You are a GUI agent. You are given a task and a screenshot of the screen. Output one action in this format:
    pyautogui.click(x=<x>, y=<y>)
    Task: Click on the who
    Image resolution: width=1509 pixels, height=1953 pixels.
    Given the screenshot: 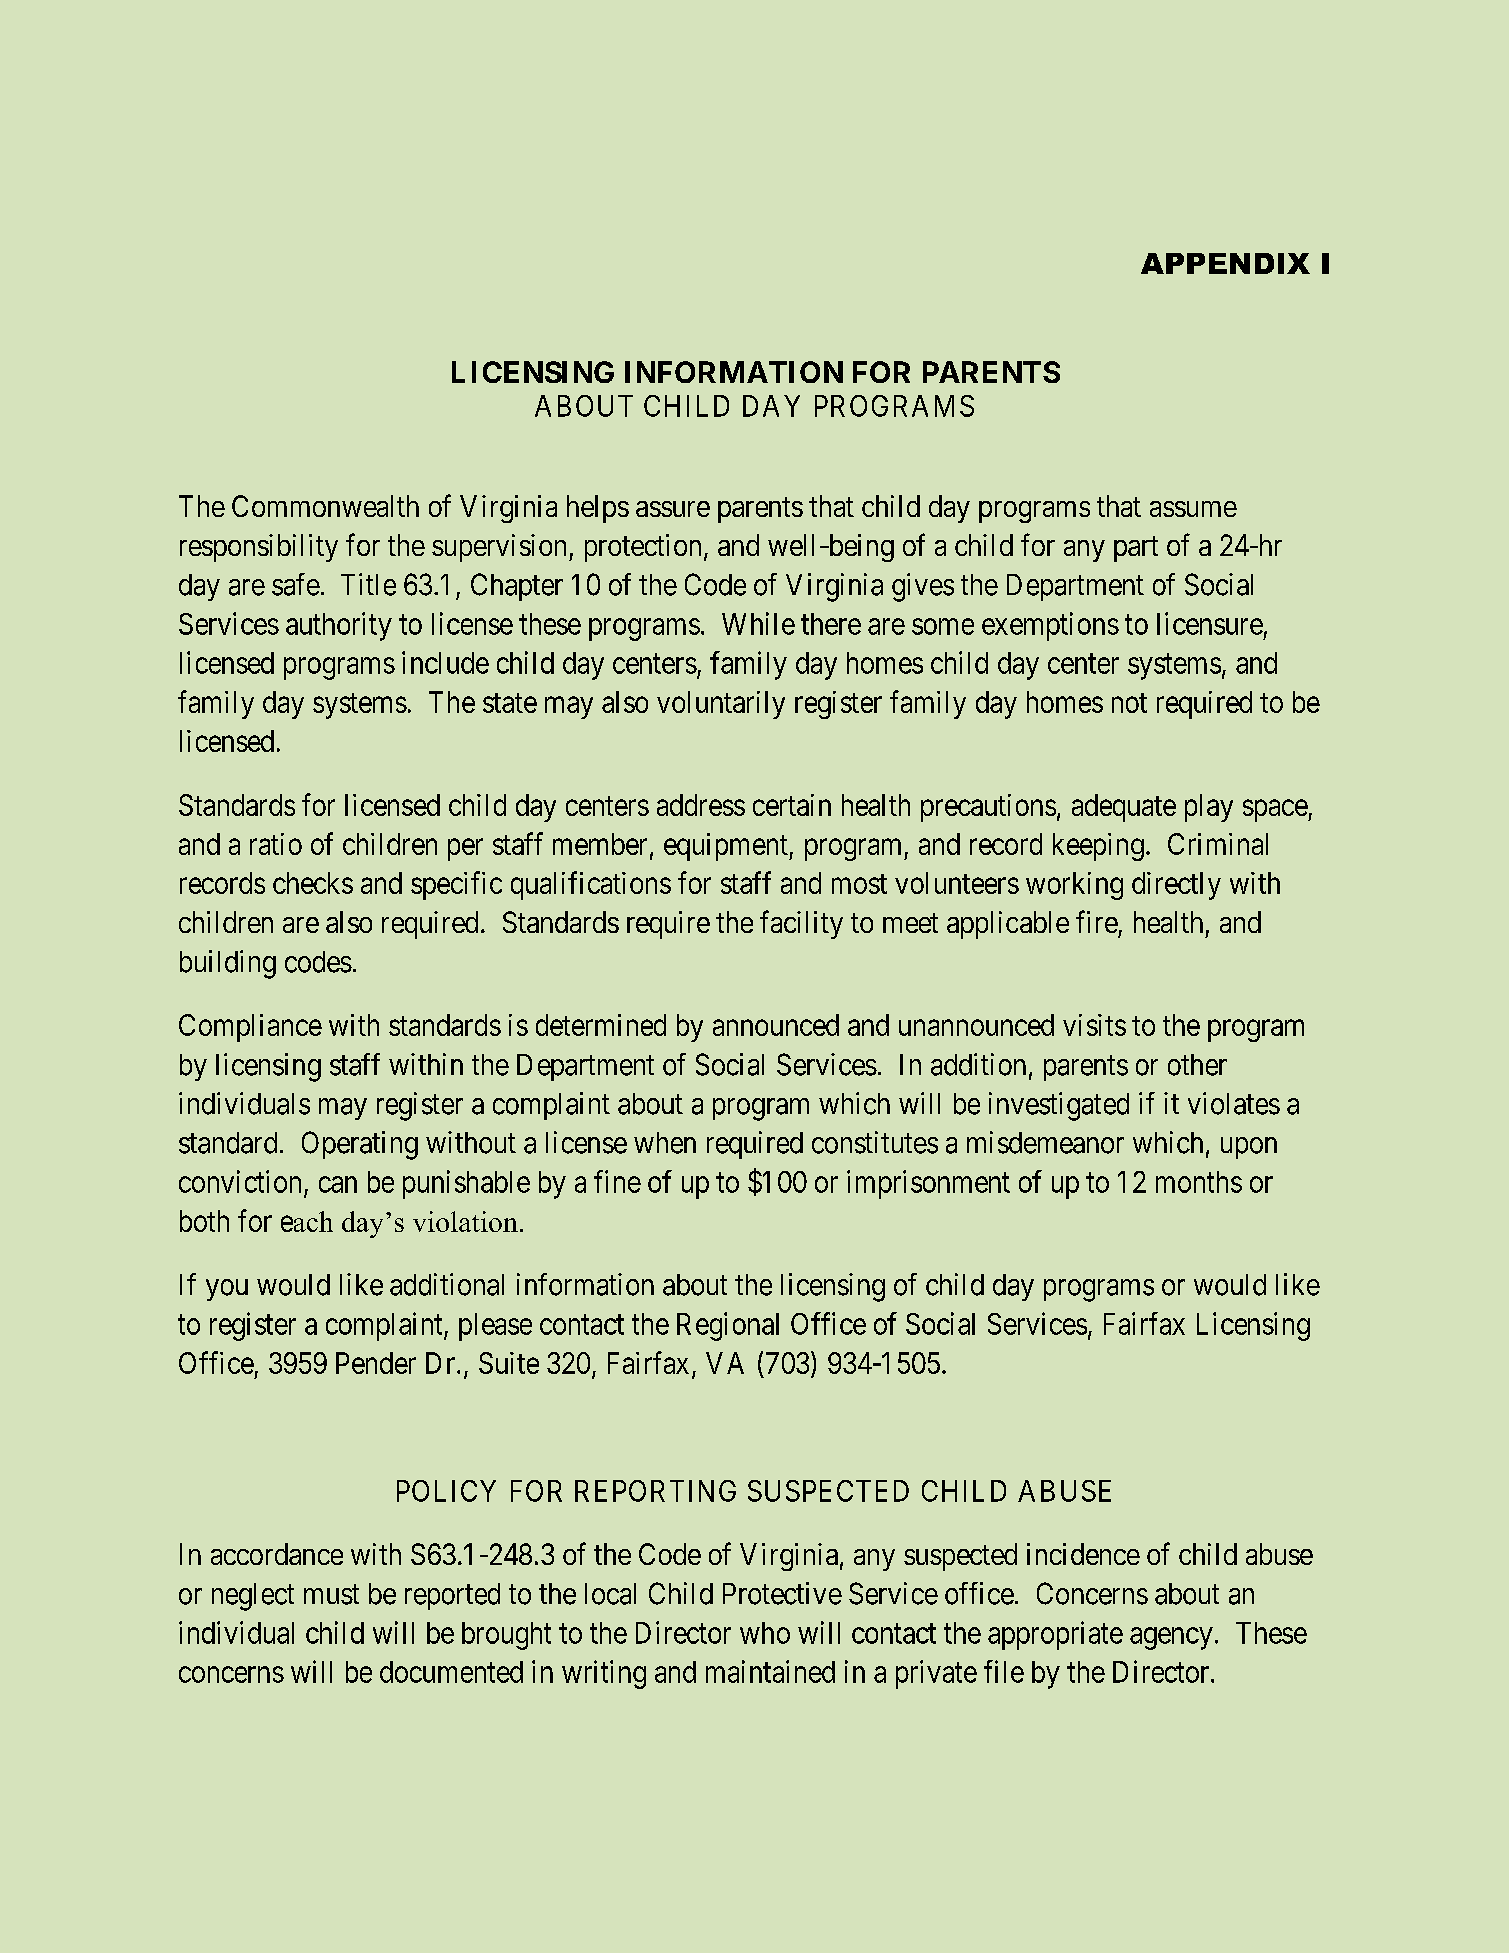 What is the action you would take?
    pyautogui.click(x=765, y=1633)
